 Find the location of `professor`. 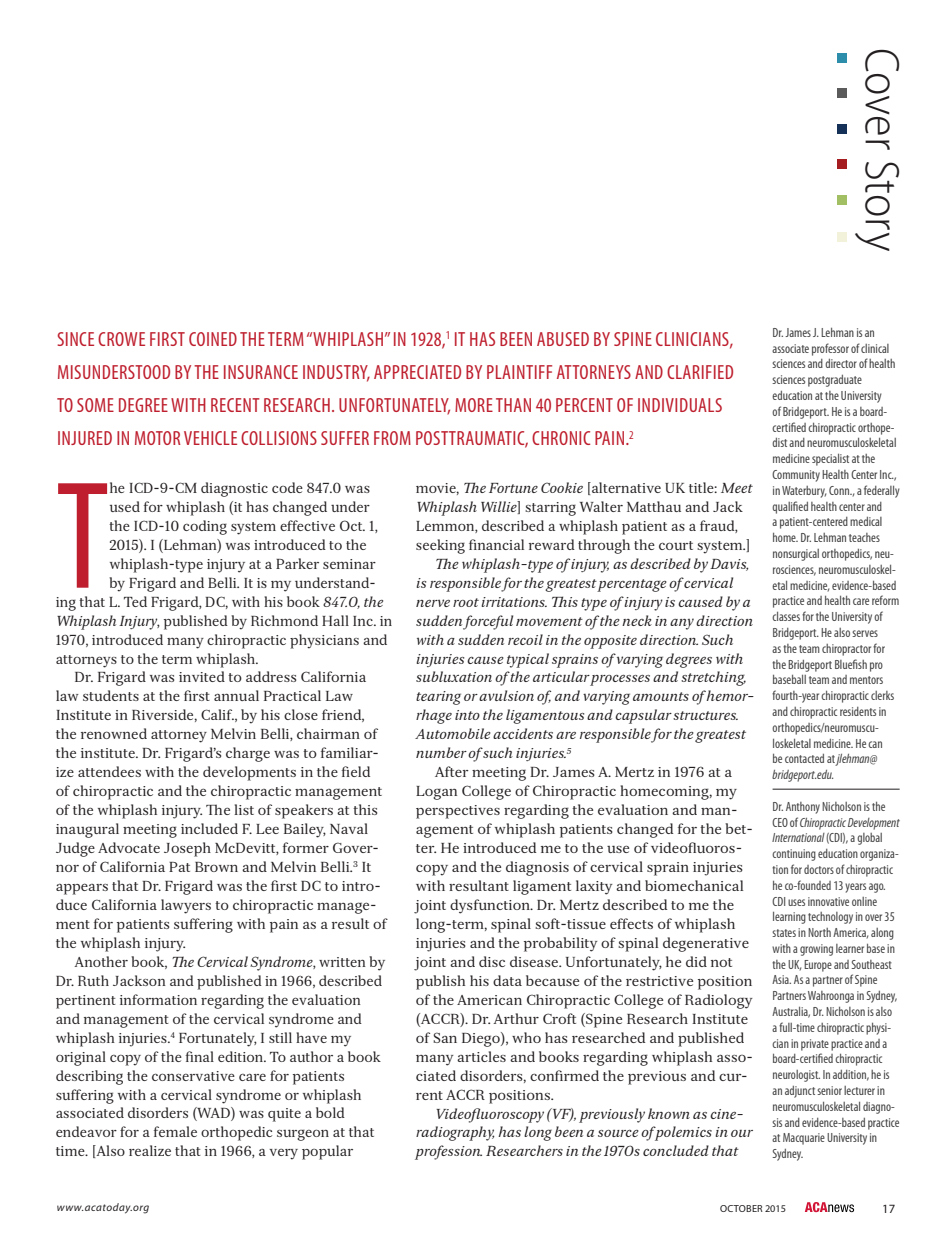

professor is located at coordinates (830, 349).
